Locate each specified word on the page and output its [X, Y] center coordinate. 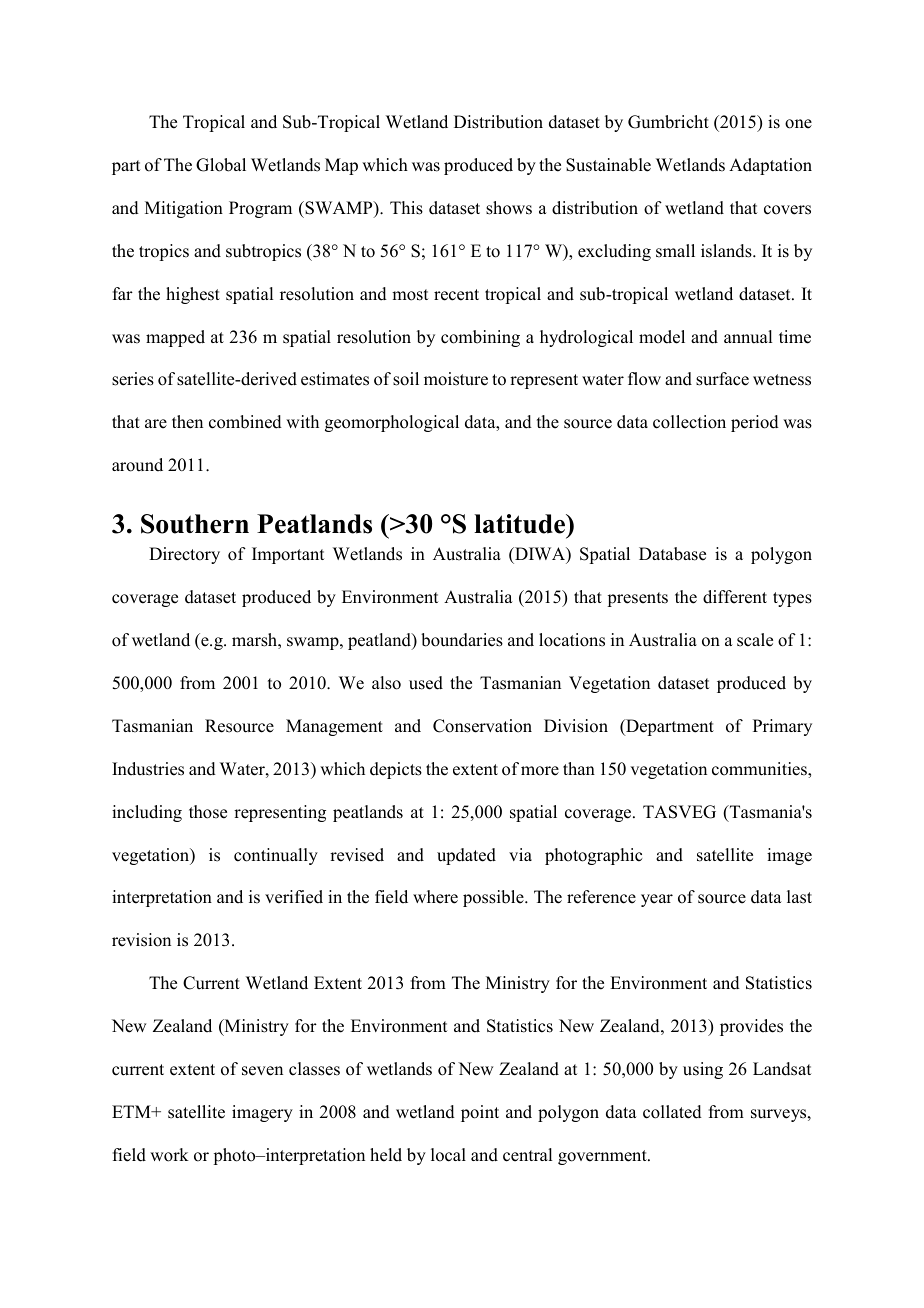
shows [509, 208]
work [169, 1155]
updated [466, 856]
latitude [521, 524]
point [480, 1113]
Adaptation [770, 166]
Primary [782, 727]
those [208, 812]
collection [689, 422]
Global [221, 165]
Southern [195, 524]
